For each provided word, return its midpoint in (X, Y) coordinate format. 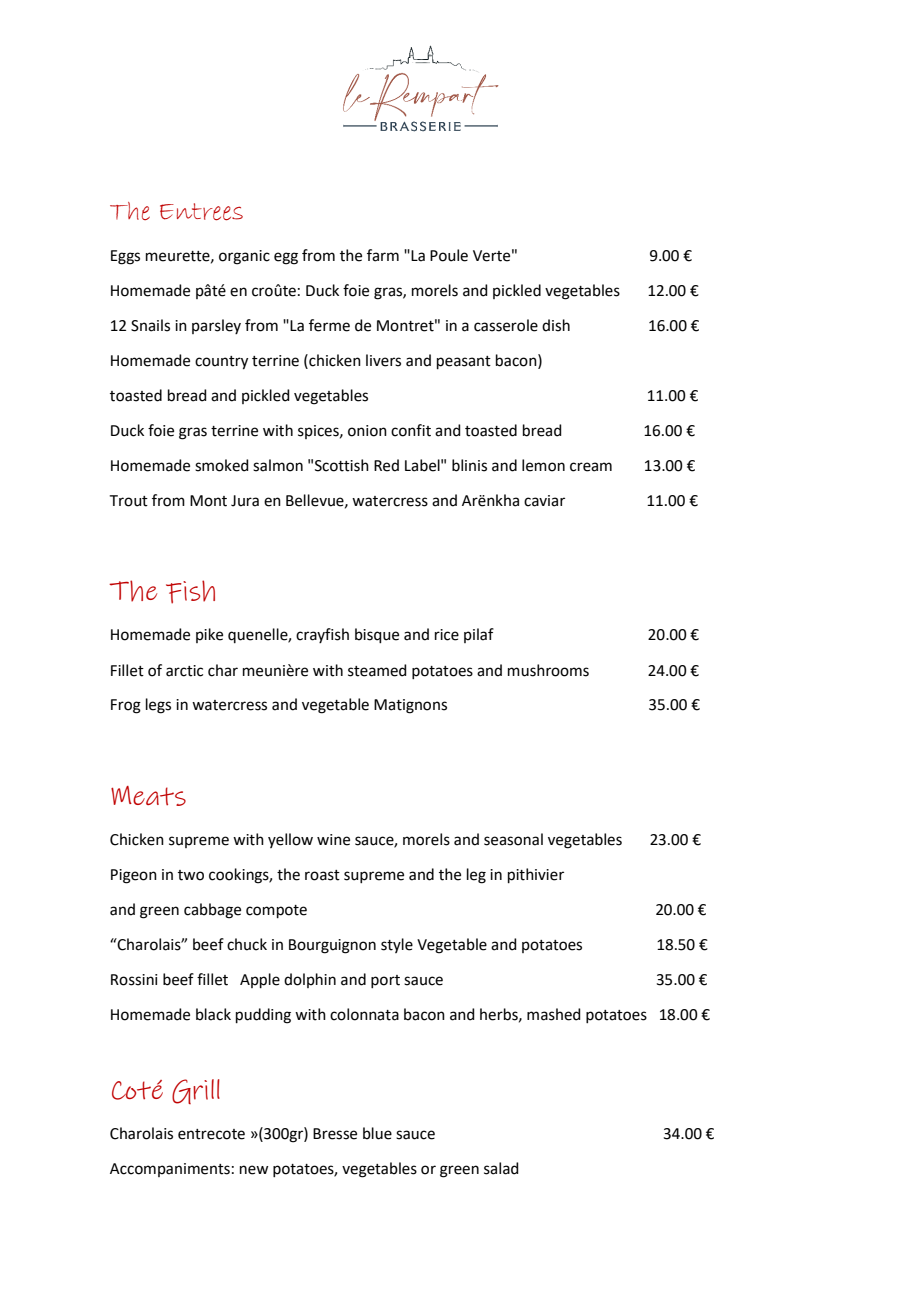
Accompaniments (170, 1170)
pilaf (479, 635)
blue (377, 1133)
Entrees (201, 211)
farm (383, 255)
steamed (377, 670)
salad (501, 1168)
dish (556, 325)
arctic (184, 671)
